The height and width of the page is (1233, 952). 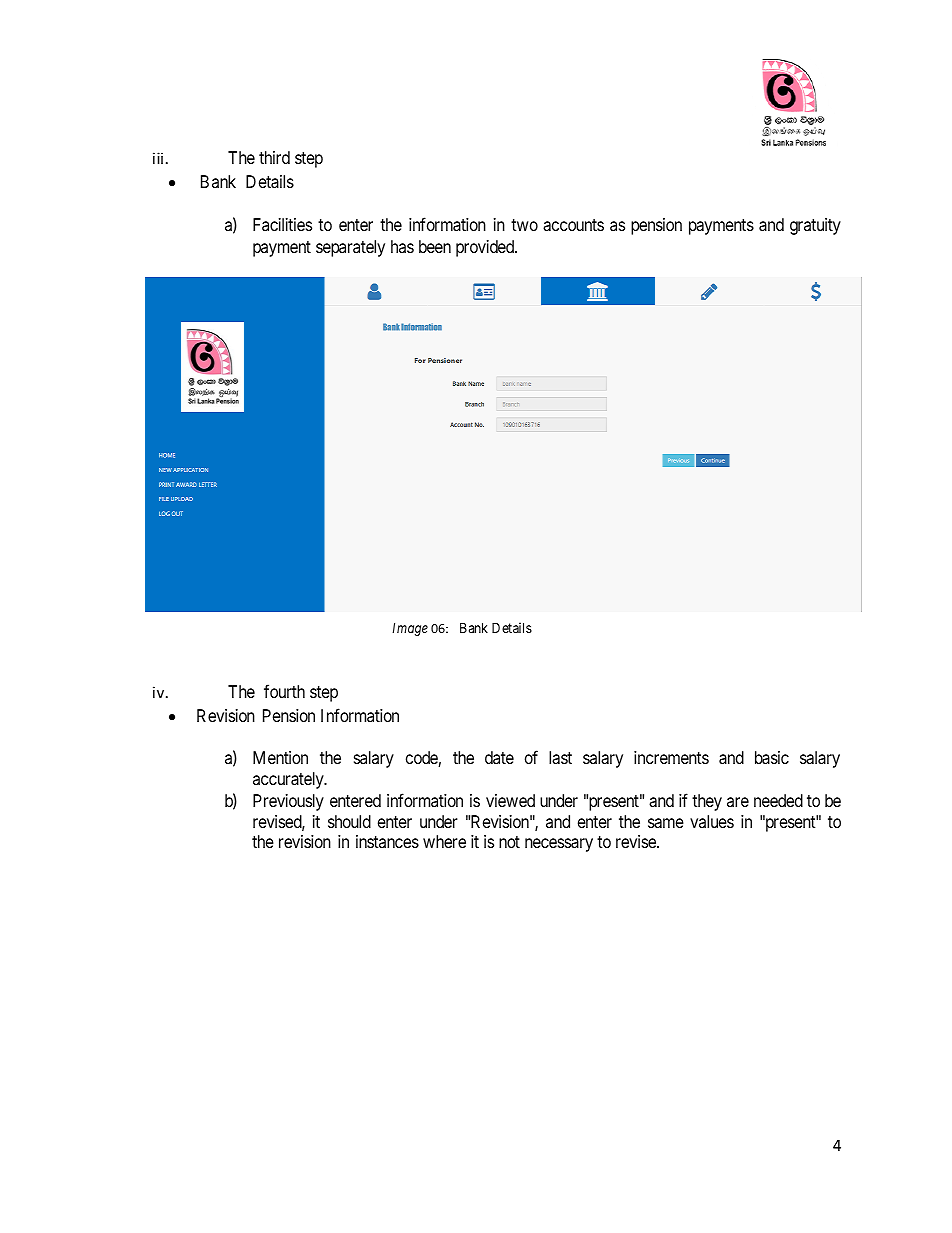 What do you see at coordinates (280, 757) in the page?
I see `Mention` at bounding box center [280, 757].
